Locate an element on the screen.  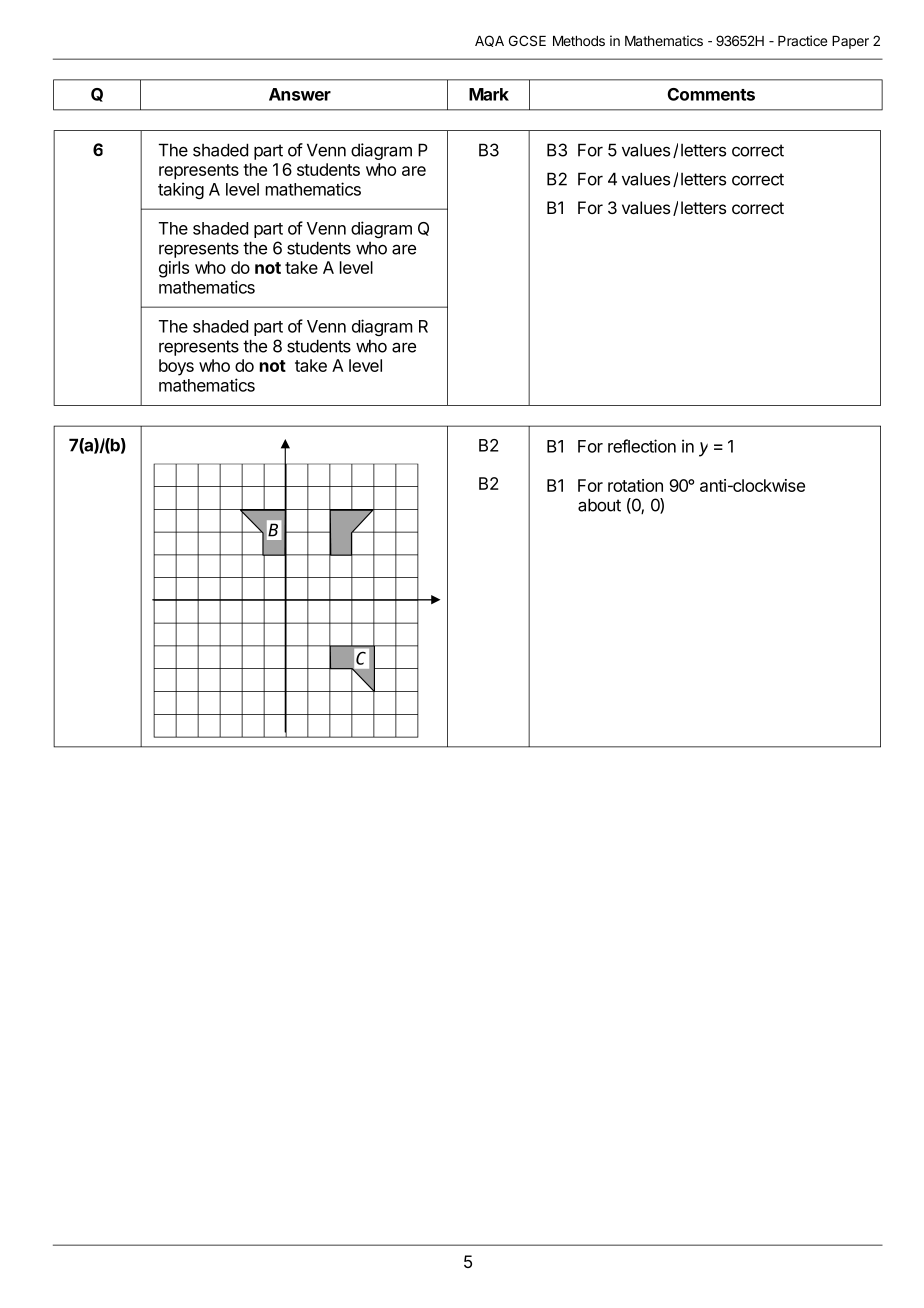
reflection is located at coordinates (642, 446).
